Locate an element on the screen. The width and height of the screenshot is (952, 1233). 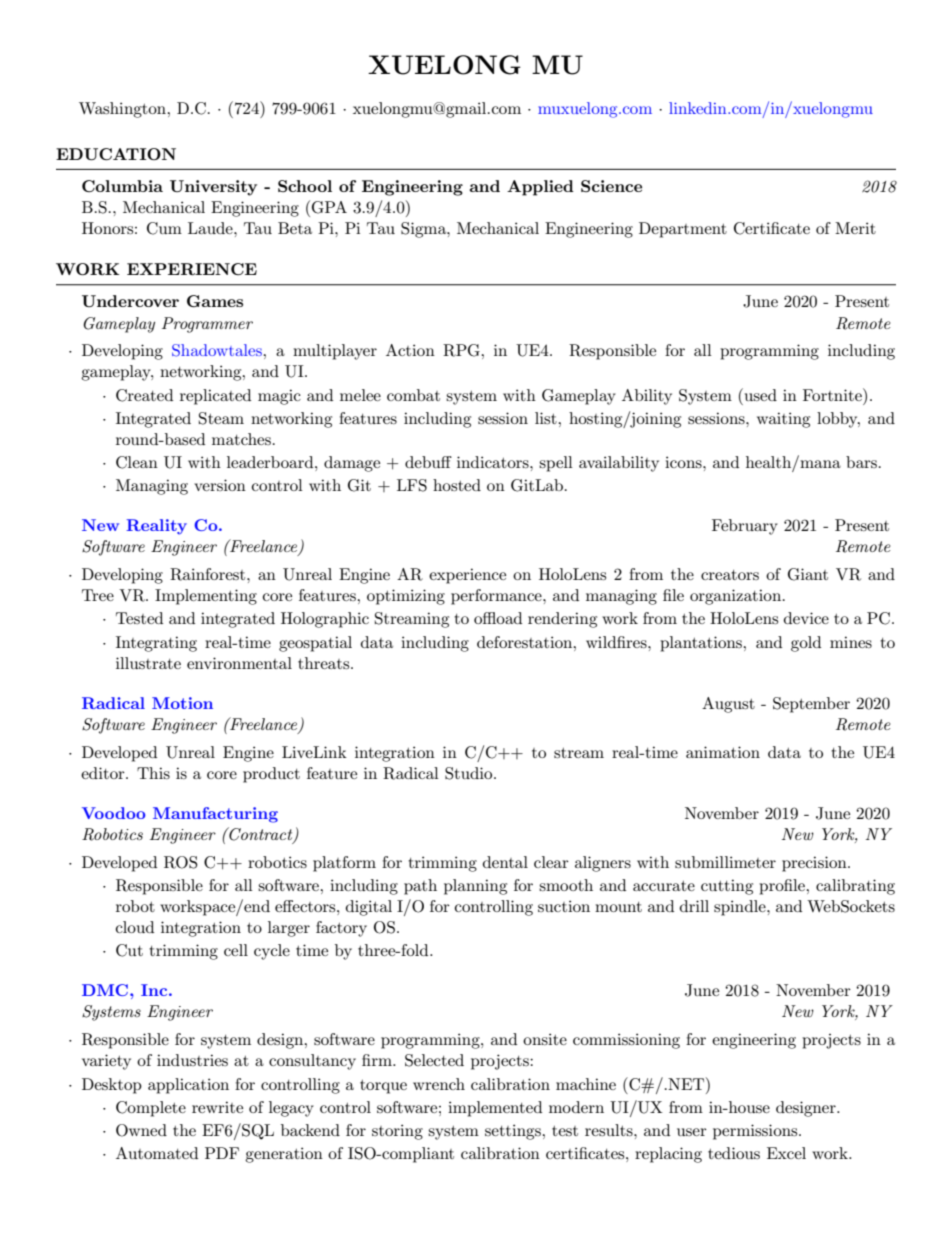
permissions is located at coordinates (756, 1132).
